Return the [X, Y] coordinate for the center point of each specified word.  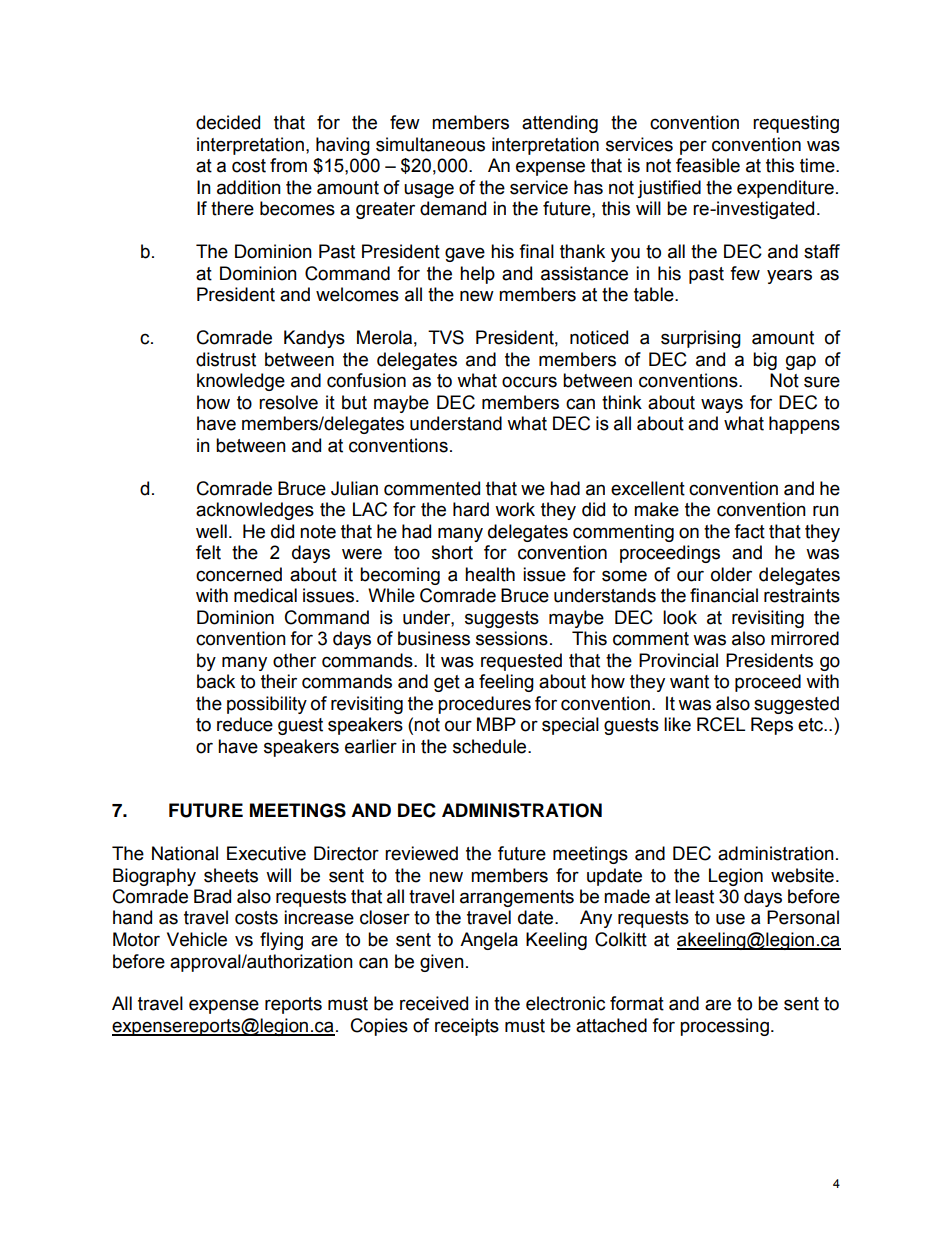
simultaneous [430, 144]
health [490, 574]
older [731, 574]
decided [228, 122]
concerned [239, 574]
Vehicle [197, 939]
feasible [708, 165]
